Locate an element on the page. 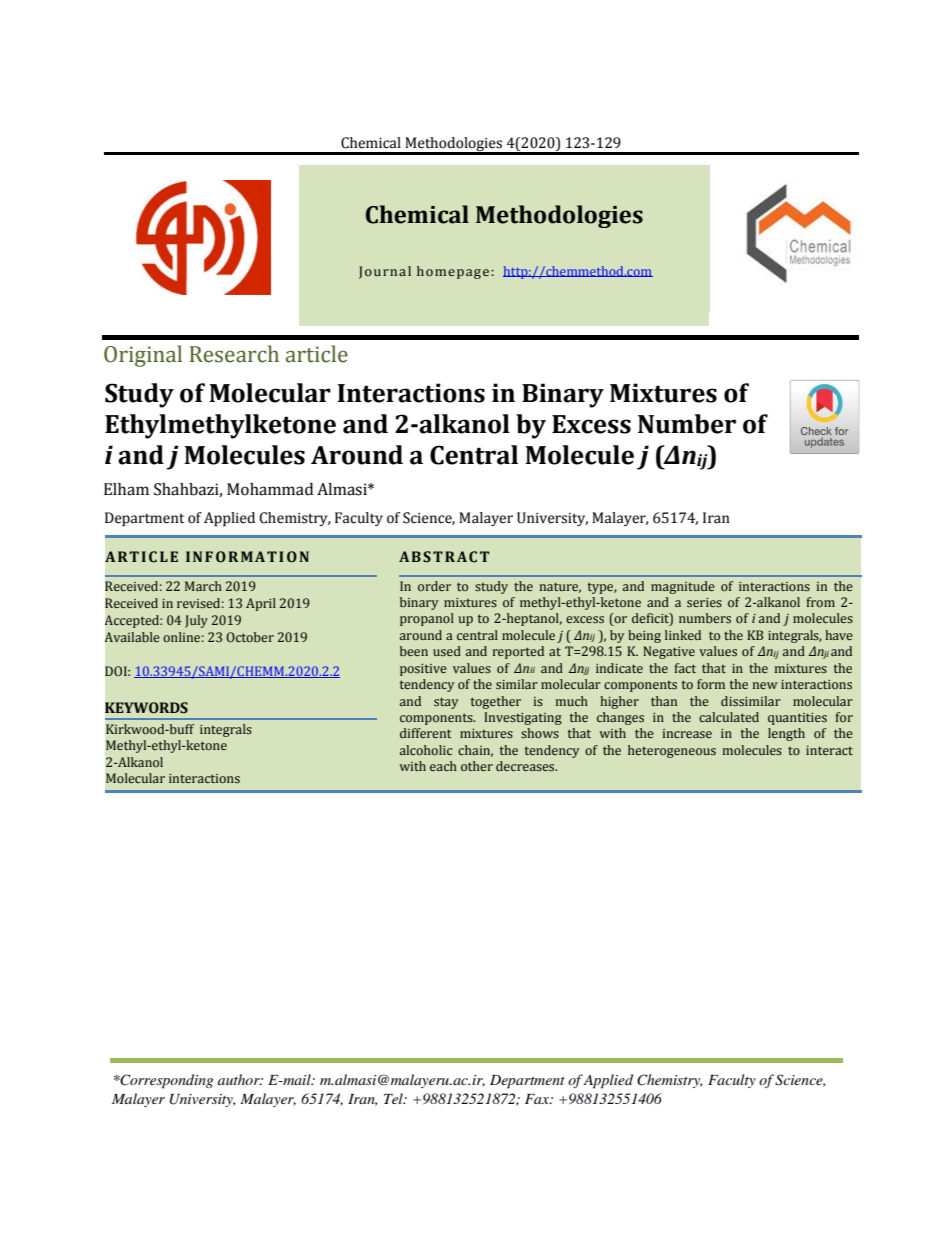  order is located at coordinates (434, 586).
